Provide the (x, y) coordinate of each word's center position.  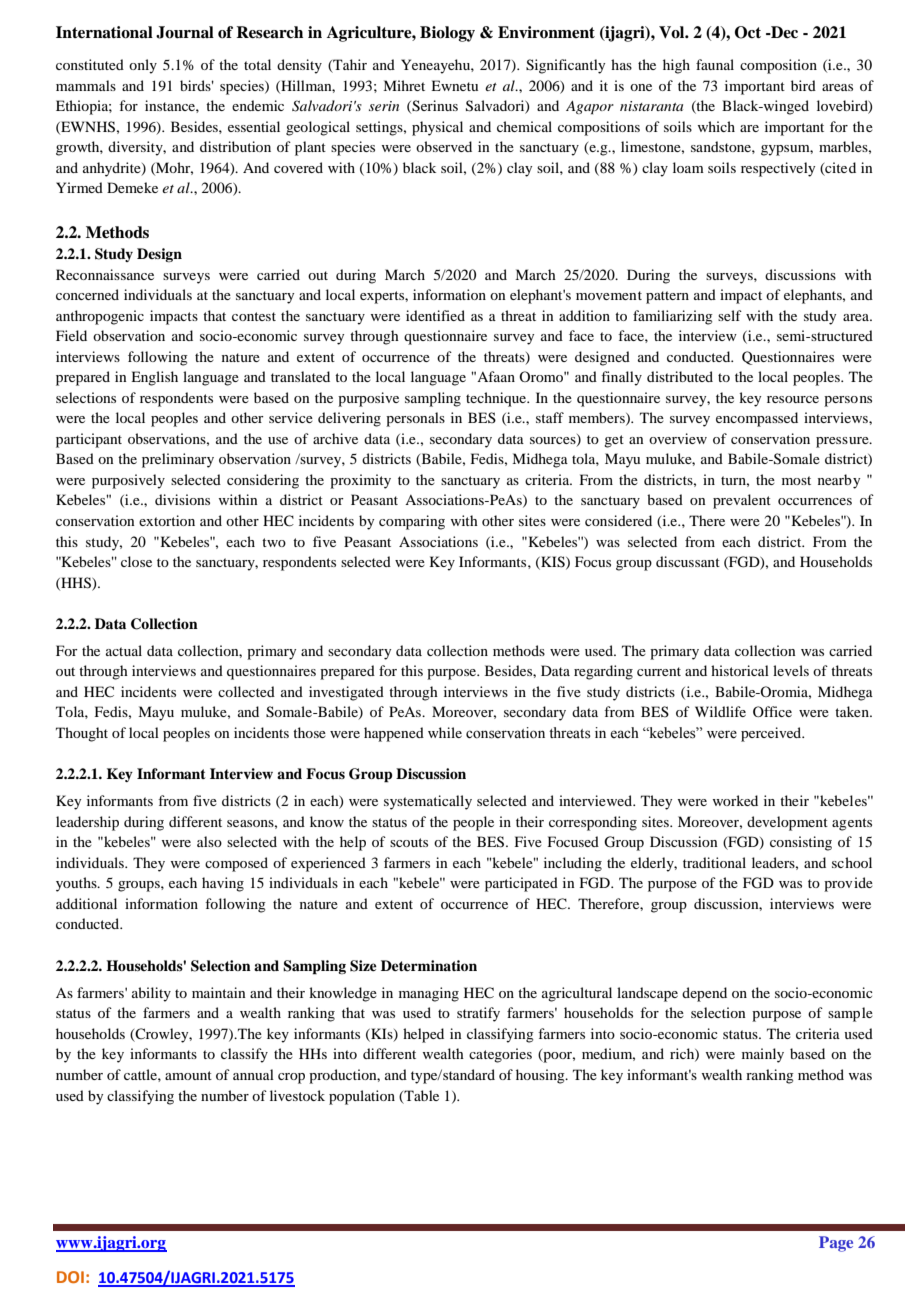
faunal (715, 64)
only (143, 66)
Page (836, 1244)
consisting (801, 843)
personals (415, 419)
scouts (409, 842)
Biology (447, 34)
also (209, 841)
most (796, 480)
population (362, 1097)
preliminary (178, 460)
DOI (70, 1277)
